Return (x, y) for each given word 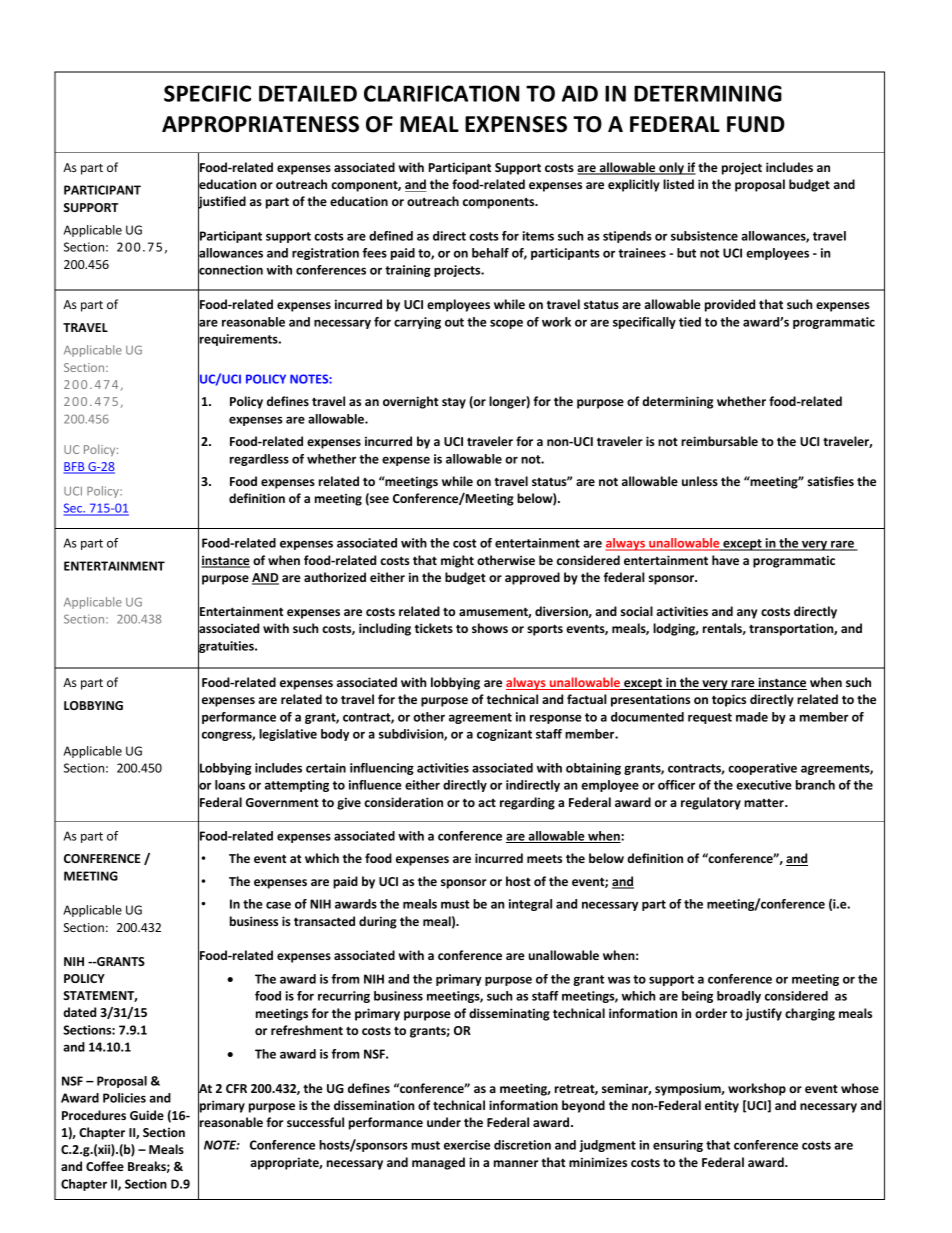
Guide (147, 1115)
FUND (756, 124)
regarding (527, 803)
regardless (259, 460)
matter (765, 803)
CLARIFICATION (441, 93)
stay (454, 403)
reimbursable (719, 441)
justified (222, 202)
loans (230, 785)
